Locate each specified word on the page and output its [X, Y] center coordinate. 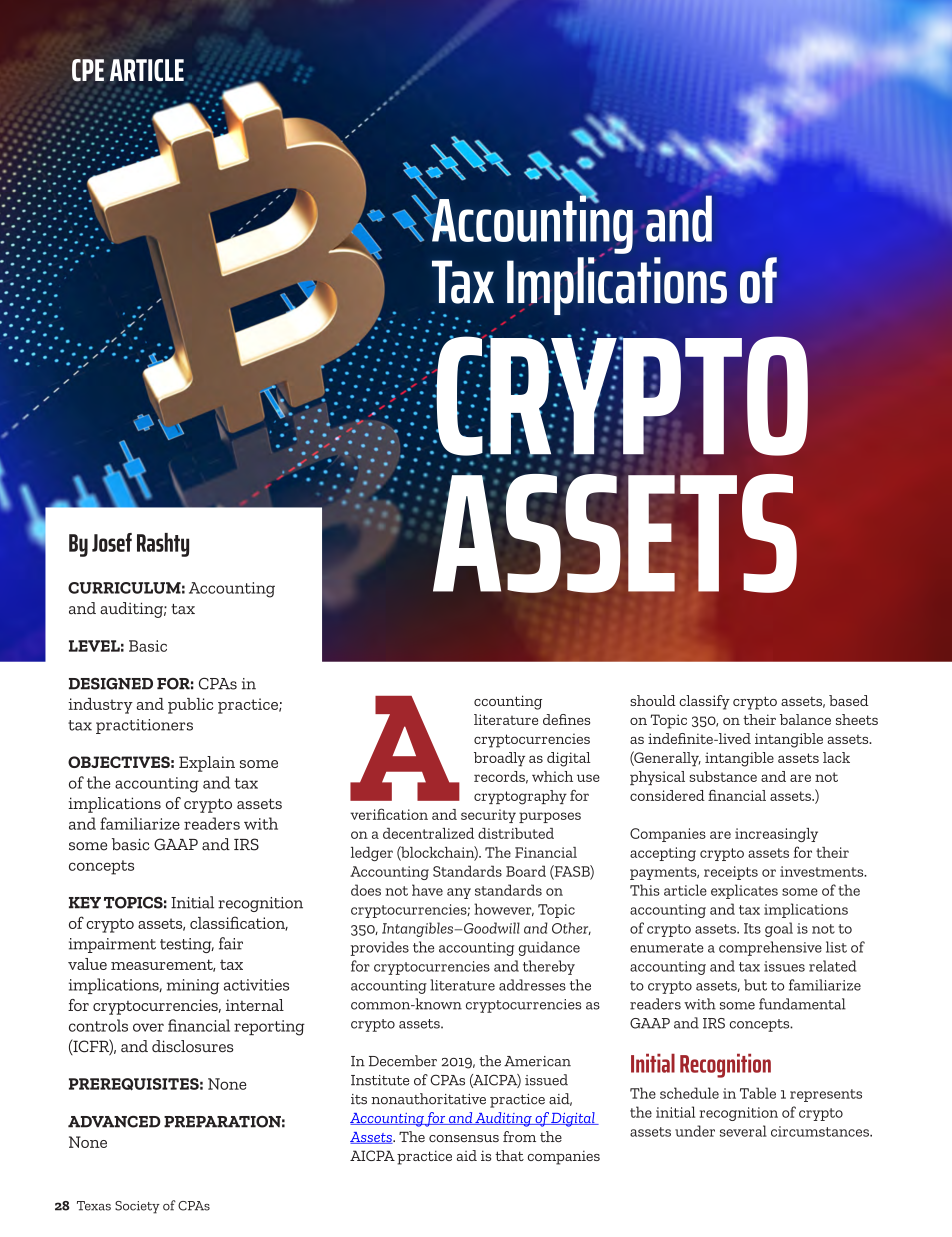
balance [805, 719]
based [849, 700]
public [190, 706]
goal [779, 929]
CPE [88, 70]
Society [137, 1207]
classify [704, 702]
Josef [112, 542]
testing [187, 945]
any [459, 893]
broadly [499, 759]
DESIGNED [111, 684]
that [509, 1155]
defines [566, 719]
